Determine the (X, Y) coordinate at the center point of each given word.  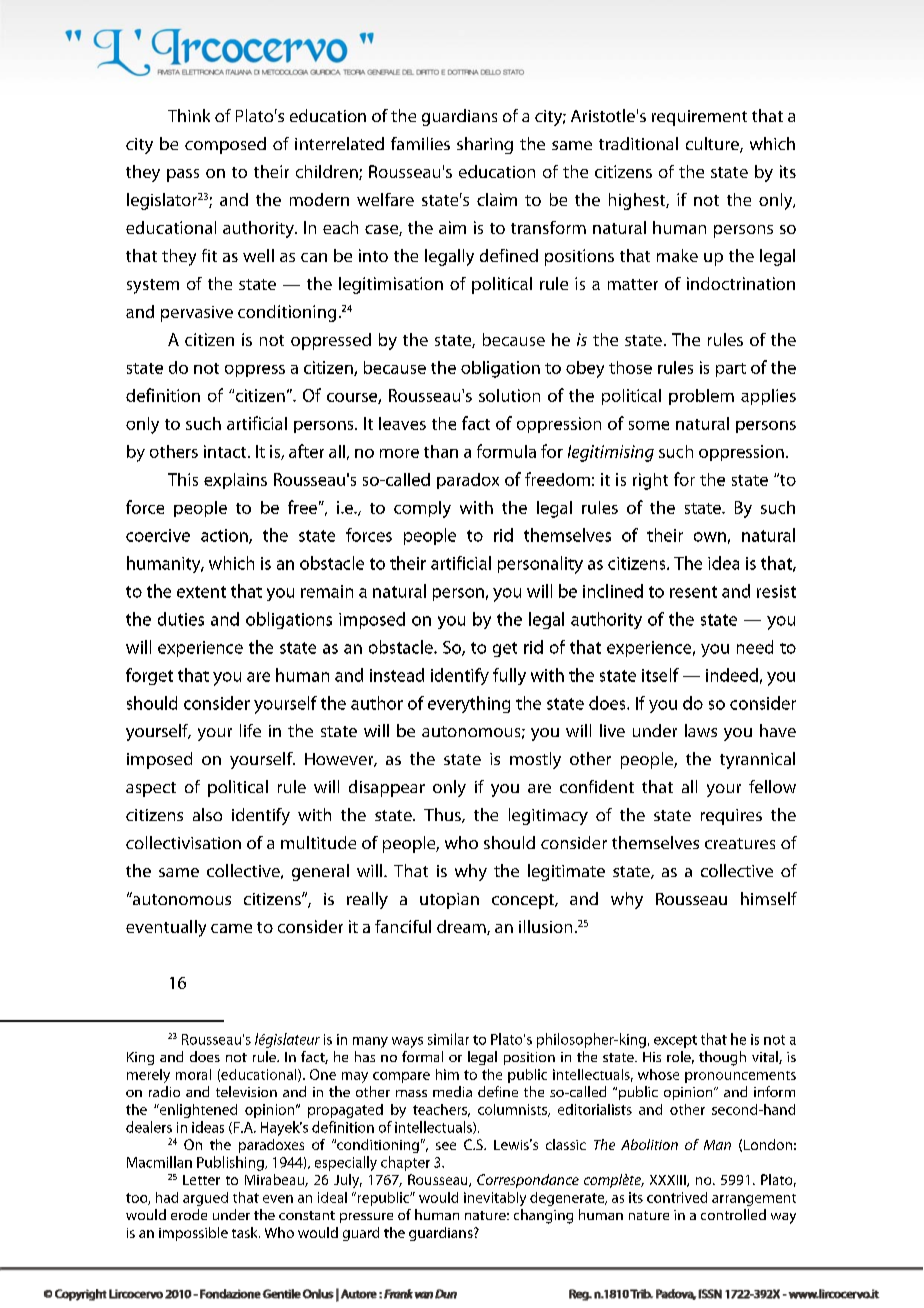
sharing (485, 145)
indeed (732, 675)
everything (469, 704)
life (250, 730)
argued (205, 1199)
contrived (677, 1197)
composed (225, 145)
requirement (699, 118)
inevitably (495, 1199)
